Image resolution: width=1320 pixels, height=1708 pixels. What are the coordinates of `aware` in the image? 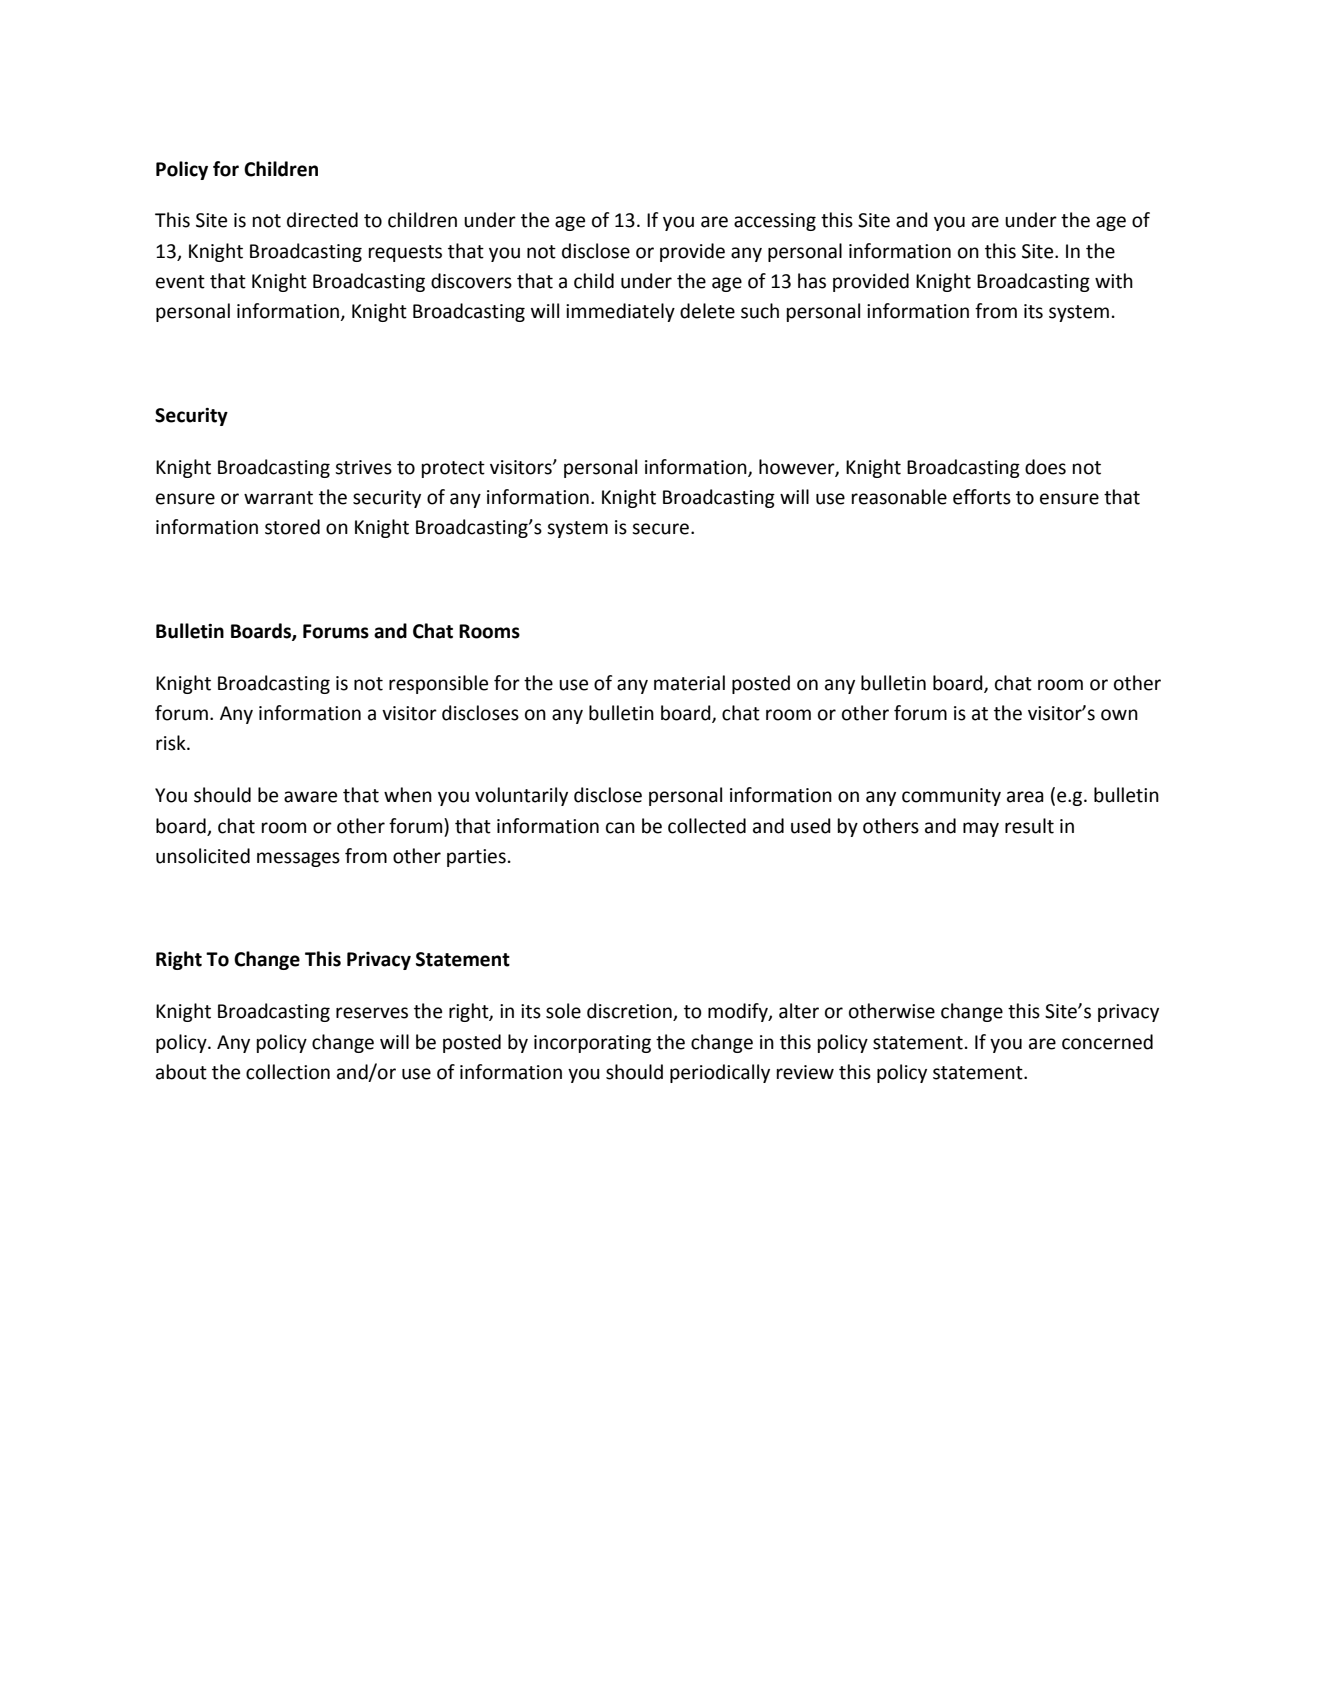 It's located at (310, 797).
